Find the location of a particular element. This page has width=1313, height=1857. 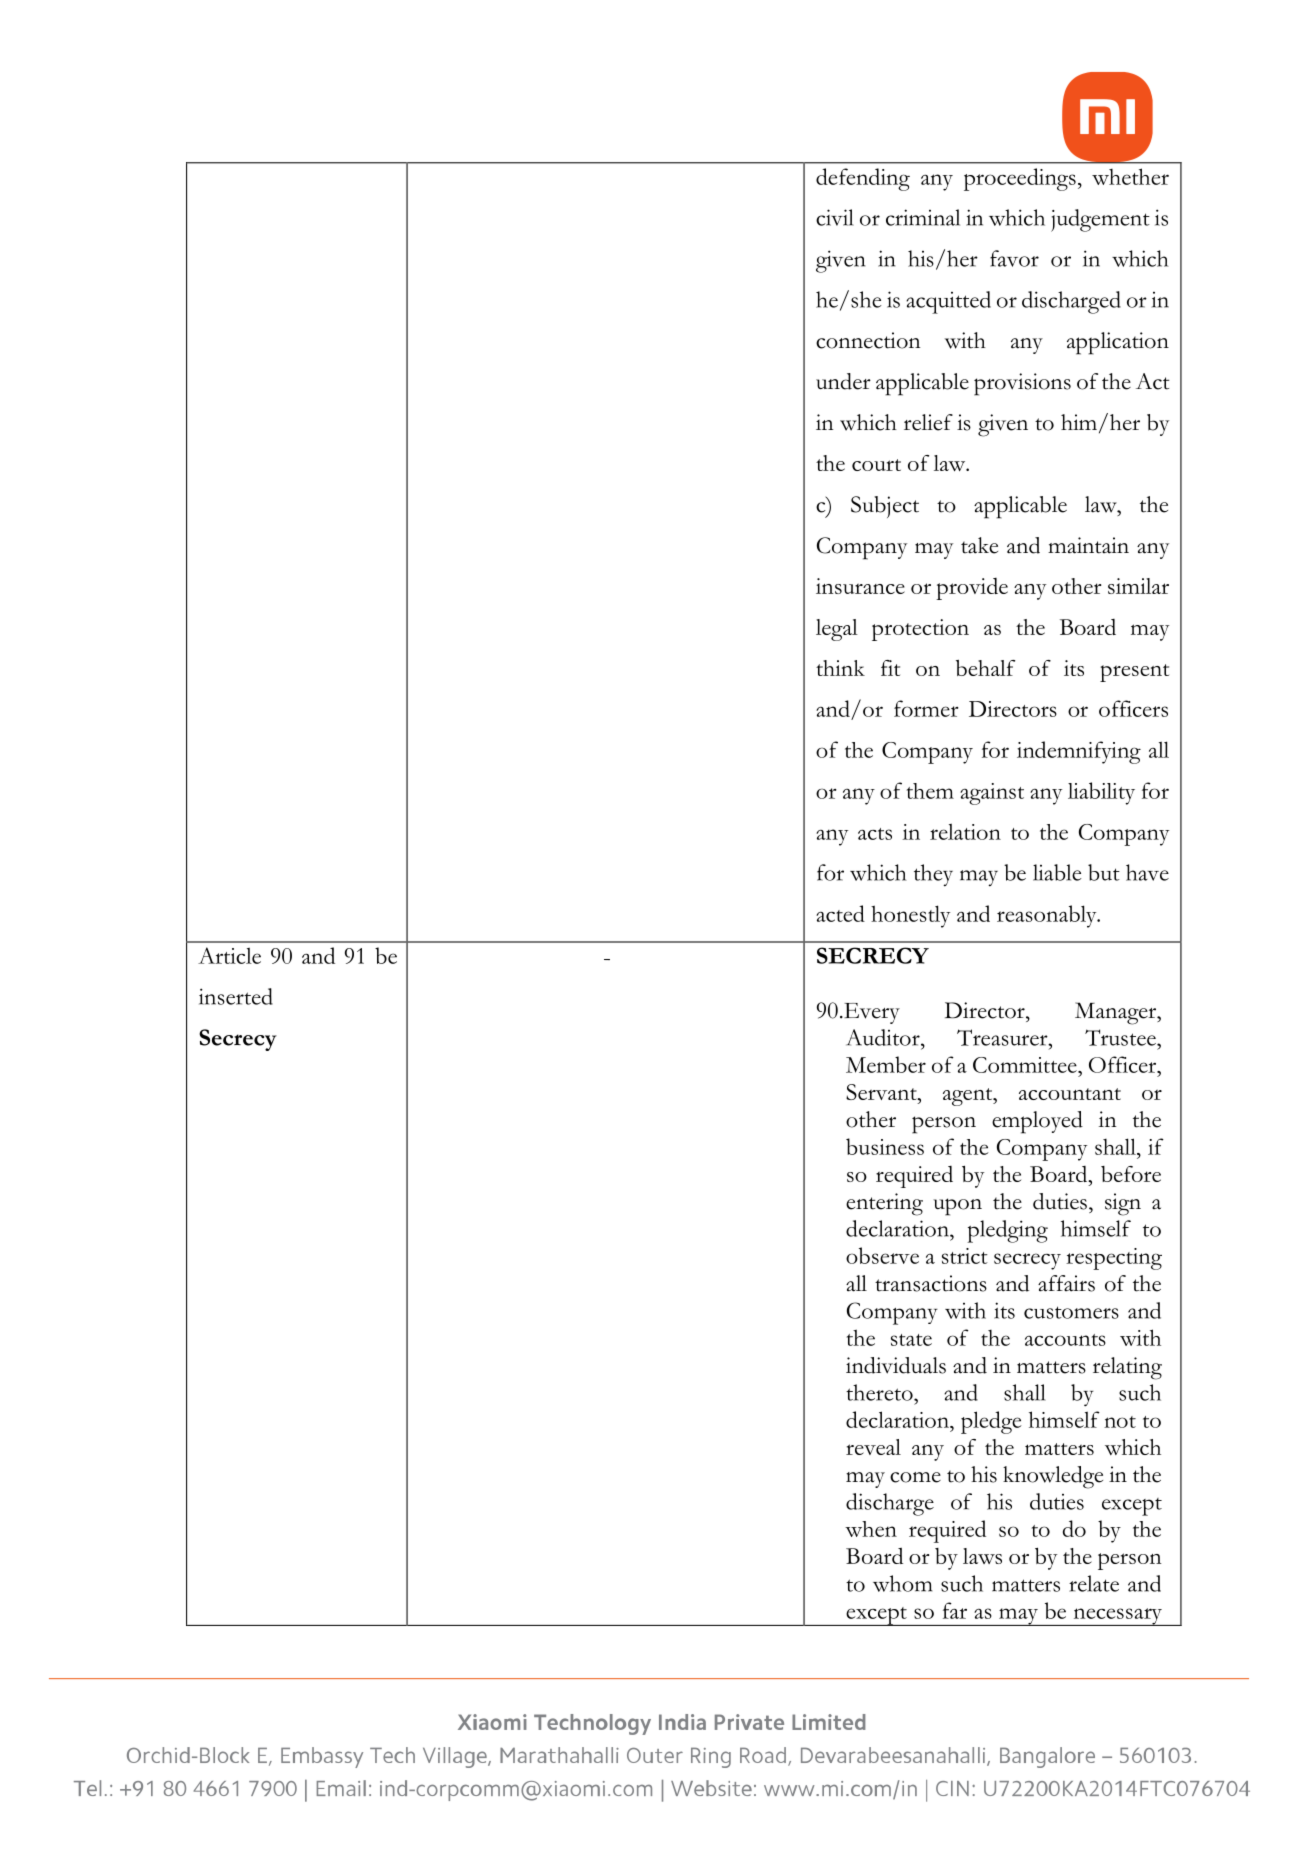

insurance is located at coordinates (860, 586).
